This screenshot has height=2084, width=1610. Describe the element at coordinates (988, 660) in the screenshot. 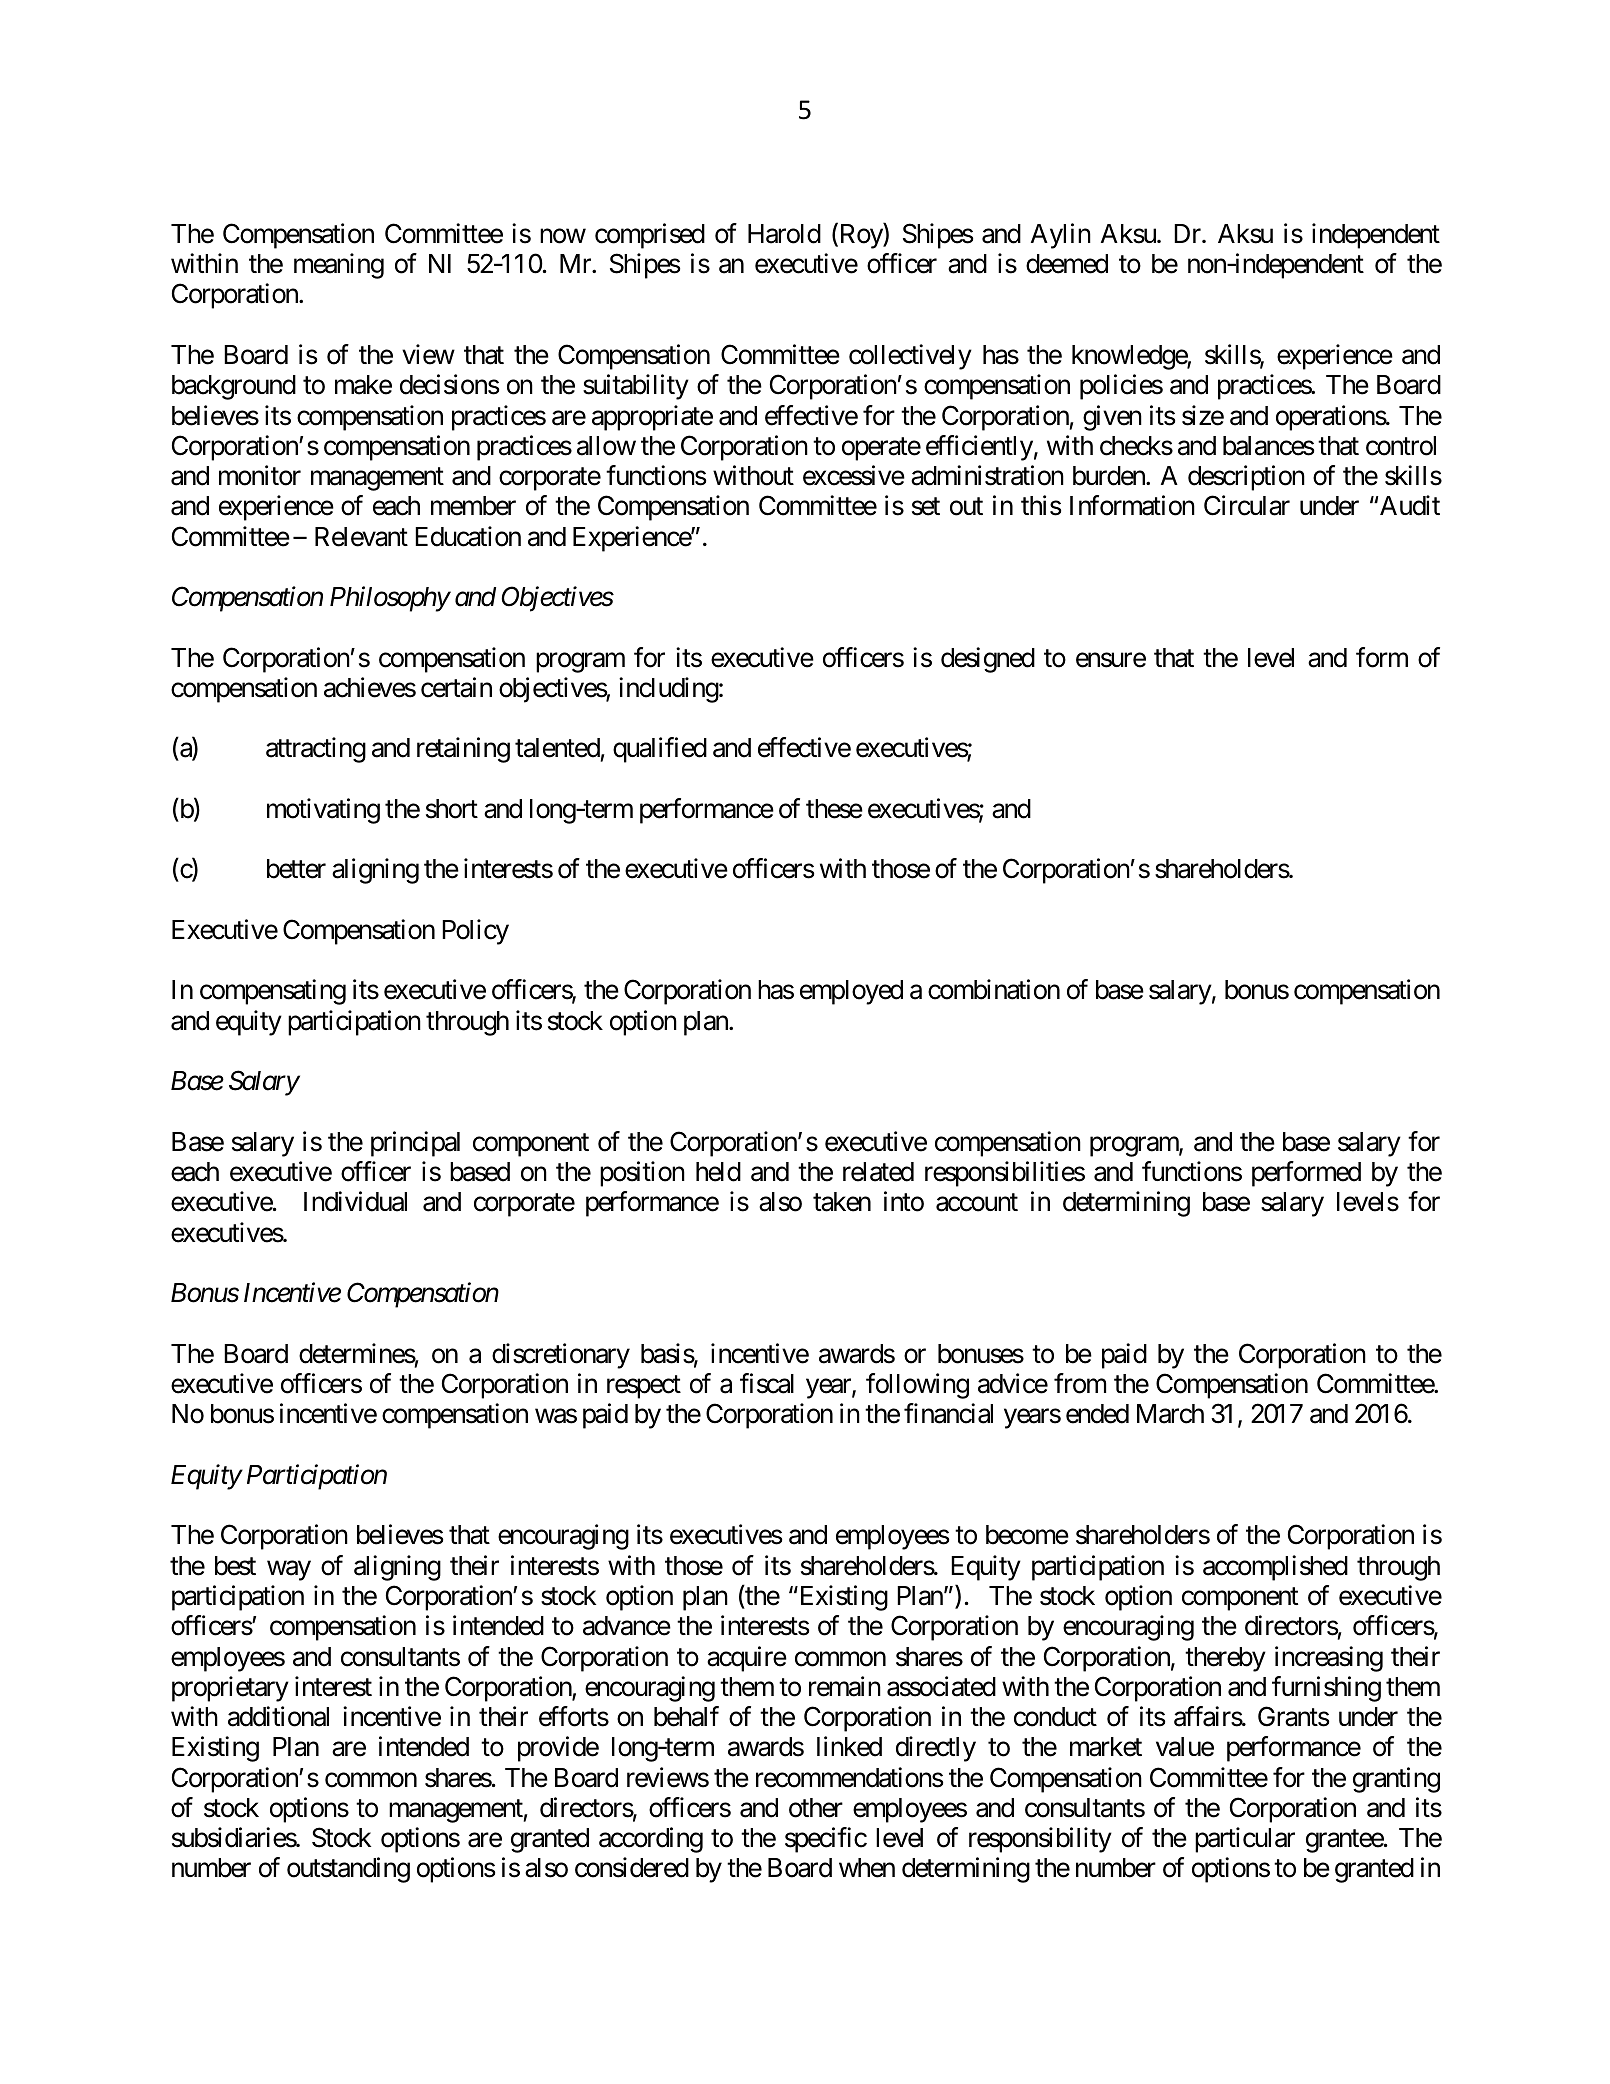

I see `designed` at that location.
